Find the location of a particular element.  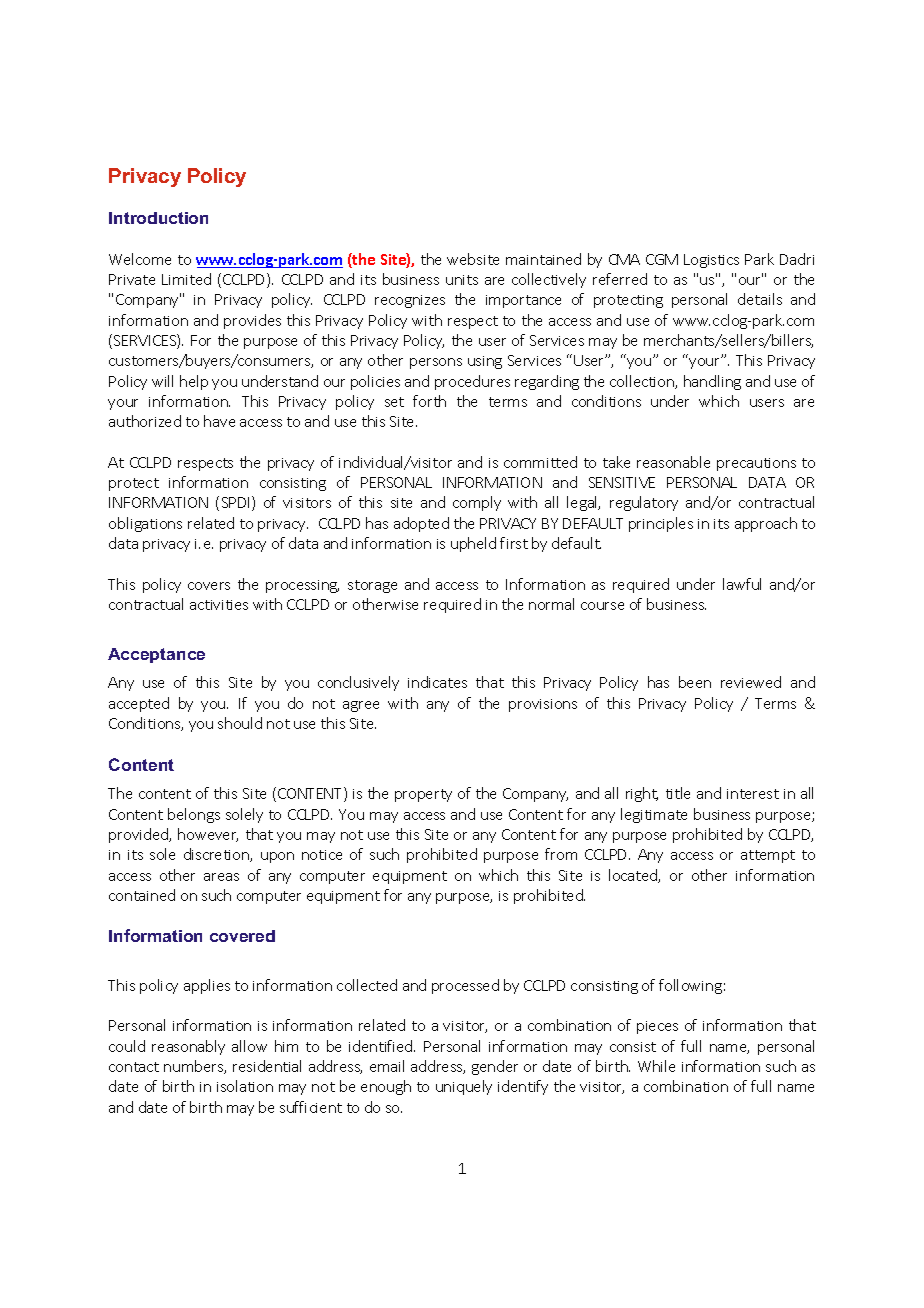

Logistics is located at coordinates (711, 261).
